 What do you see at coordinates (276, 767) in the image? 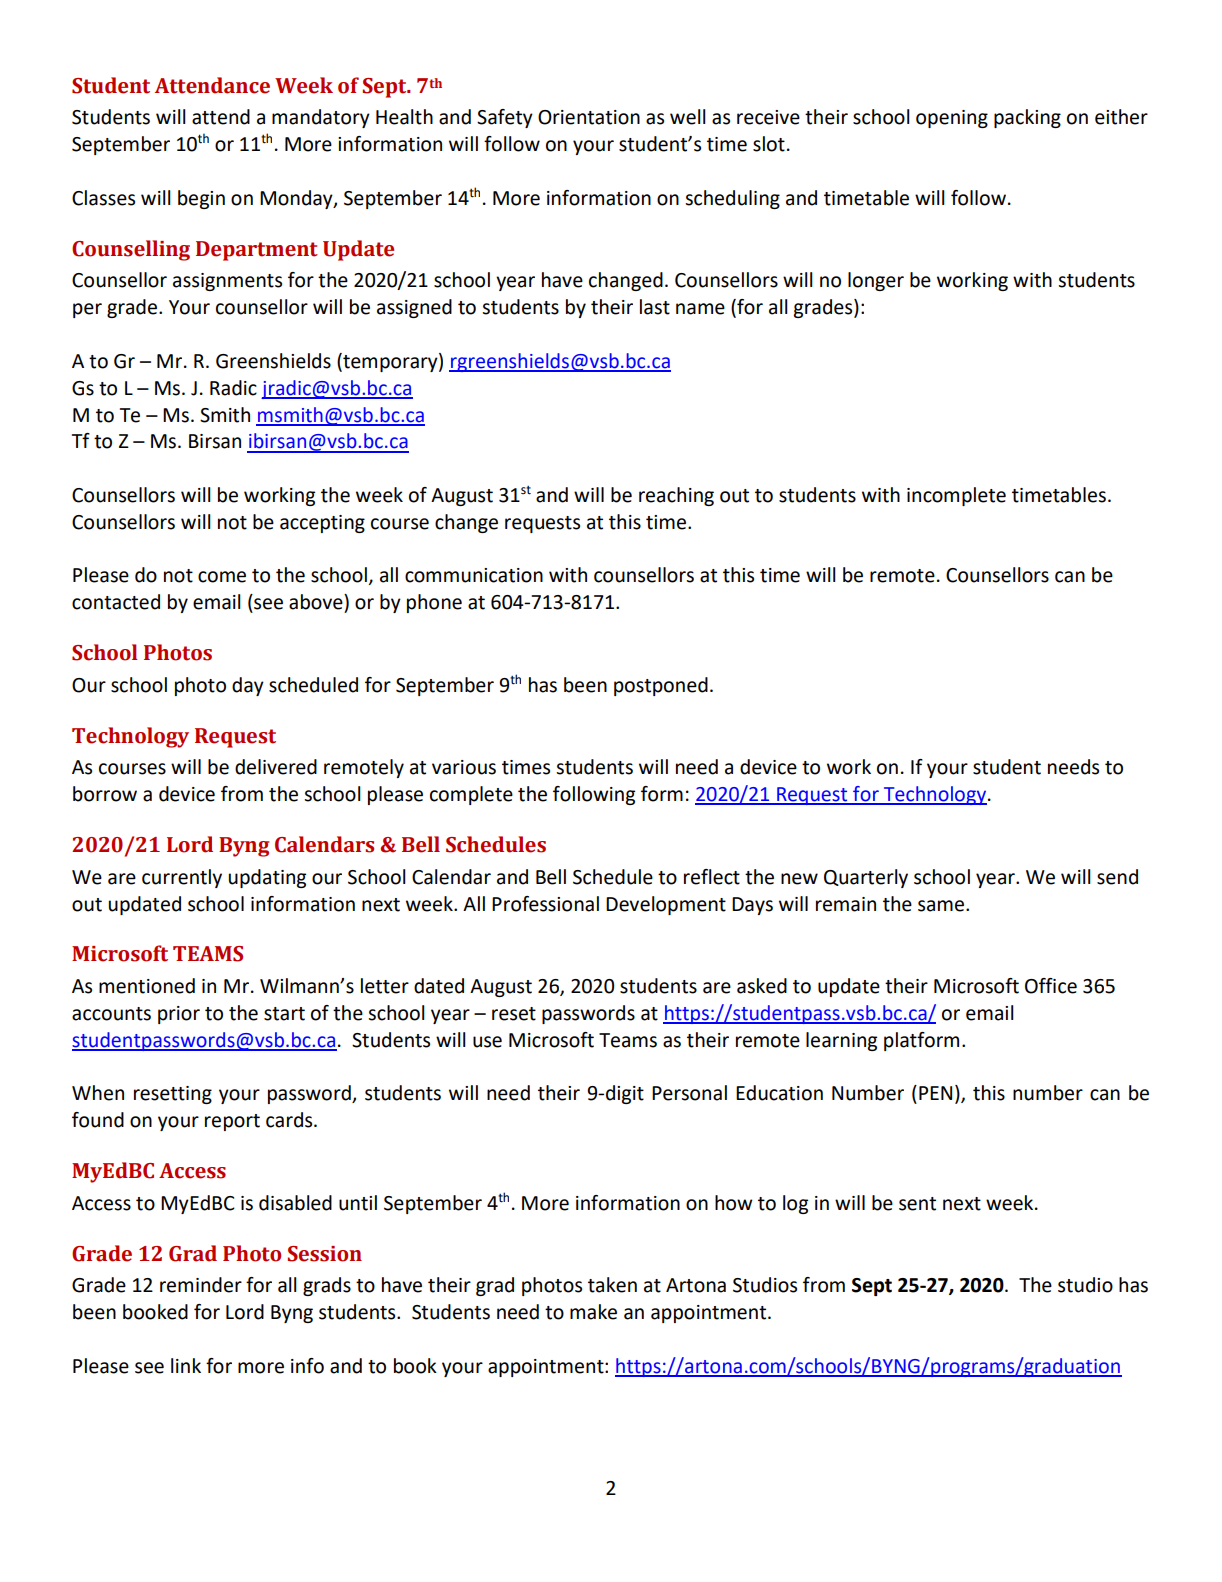
I see `delivered` at bounding box center [276, 767].
